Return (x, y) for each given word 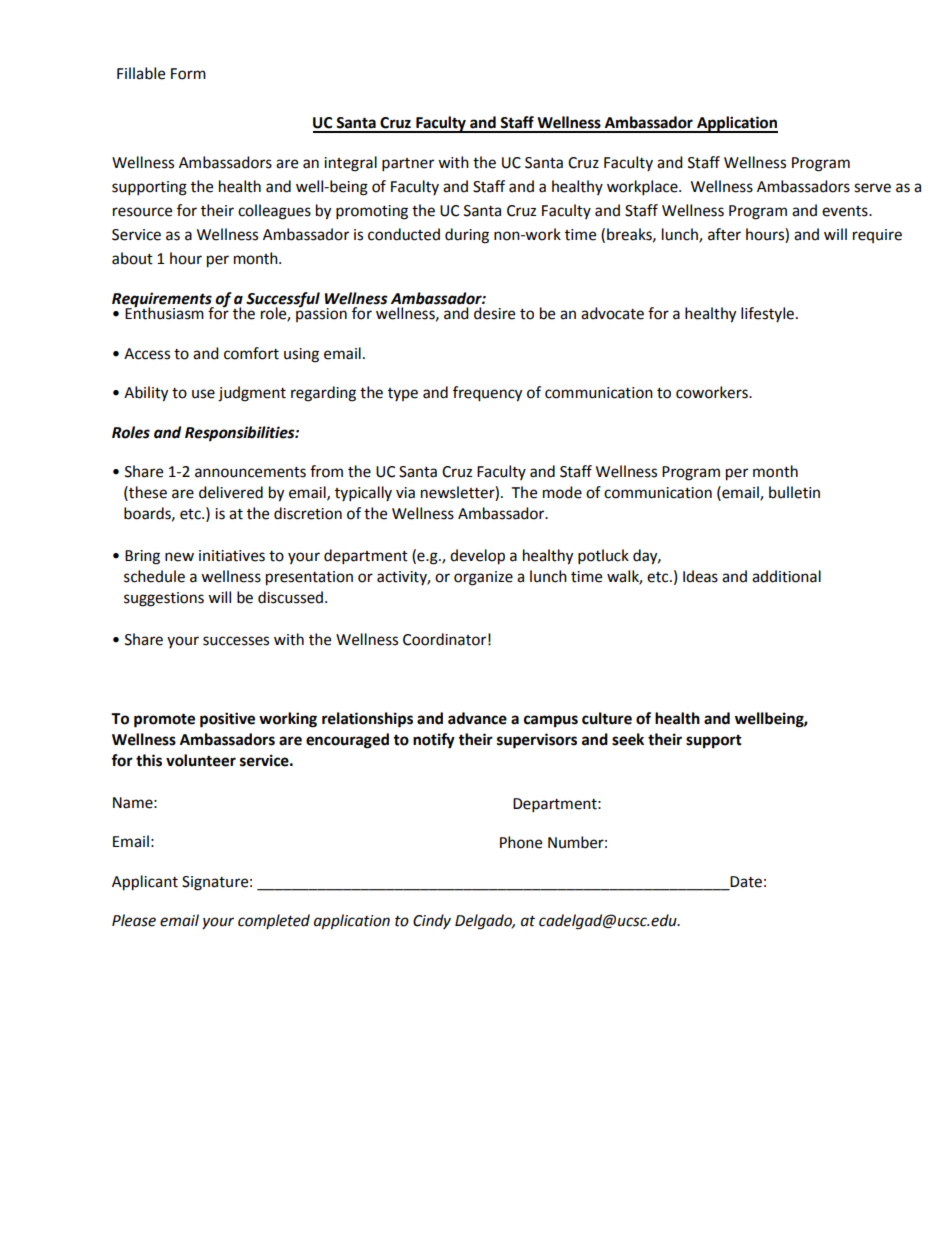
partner (408, 165)
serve (872, 188)
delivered (231, 492)
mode (562, 492)
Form (188, 74)
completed (274, 921)
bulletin (794, 492)
